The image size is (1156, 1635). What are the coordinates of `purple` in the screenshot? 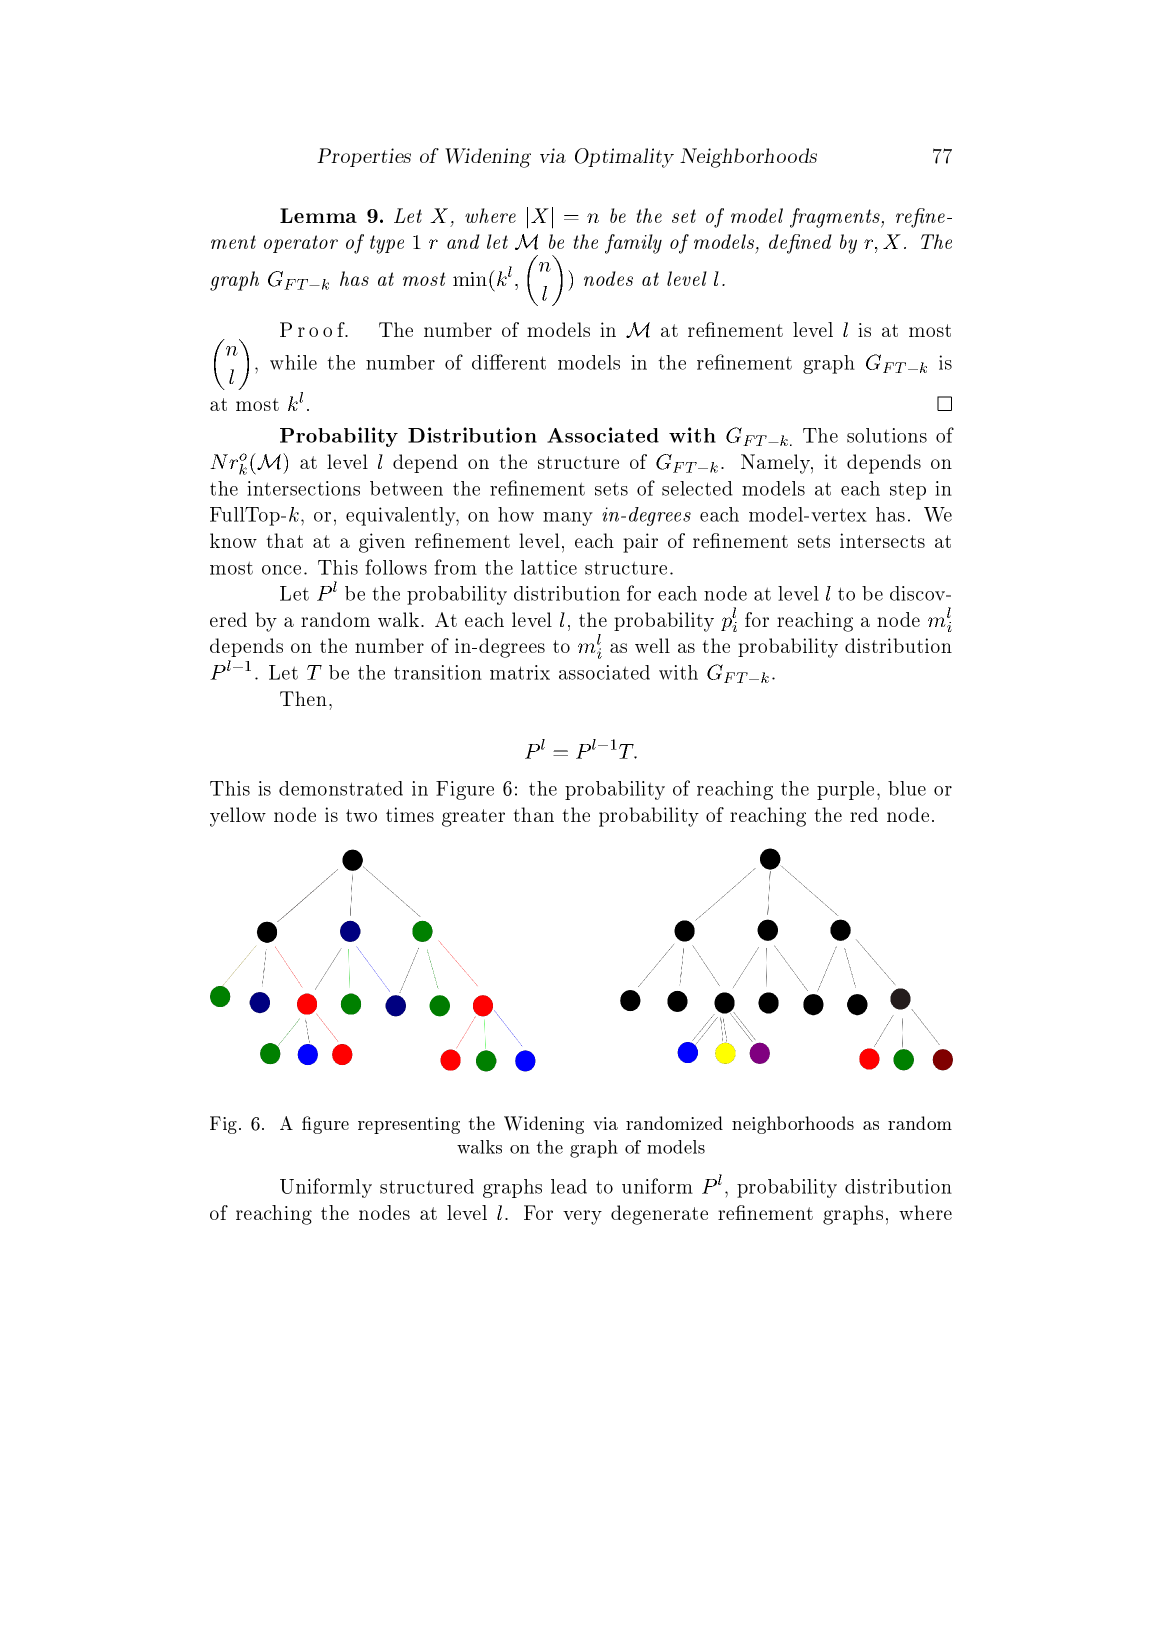 It's located at (845, 790).
